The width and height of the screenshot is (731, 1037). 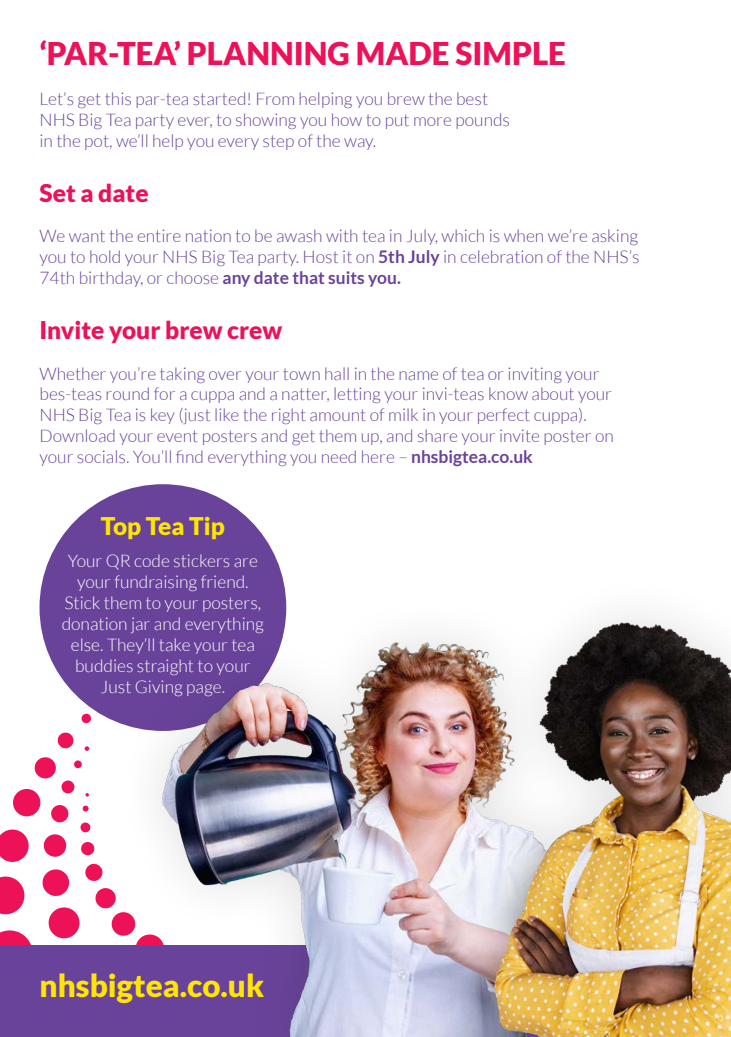 What do you see at coordinates (510, 53) in the screenshot?
I see `SIMPLE` at bounding box center [510, 53].
